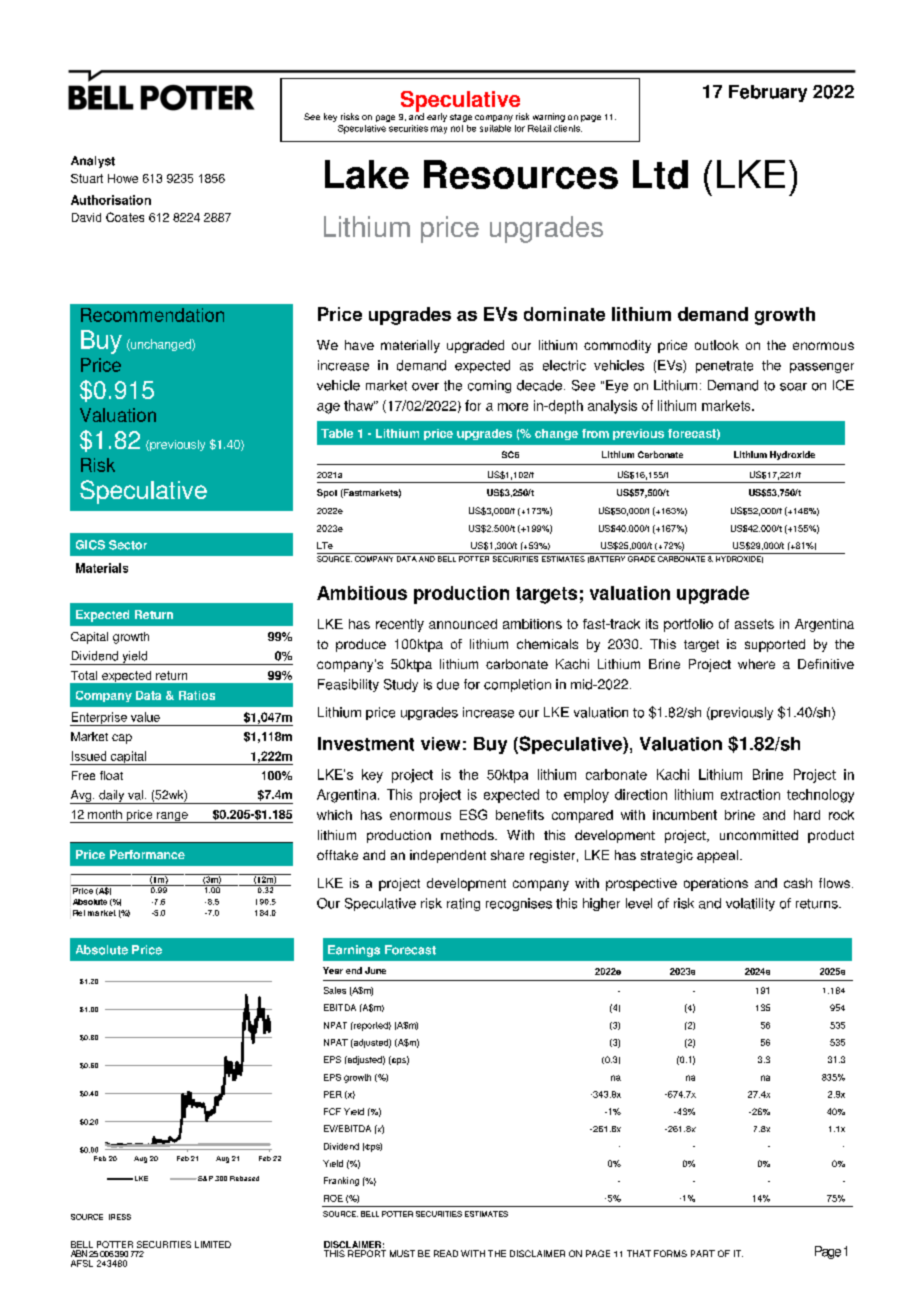  Describe the element at coordinates (120, 1217) in the screenshot. I see `IRESS` at that location.
